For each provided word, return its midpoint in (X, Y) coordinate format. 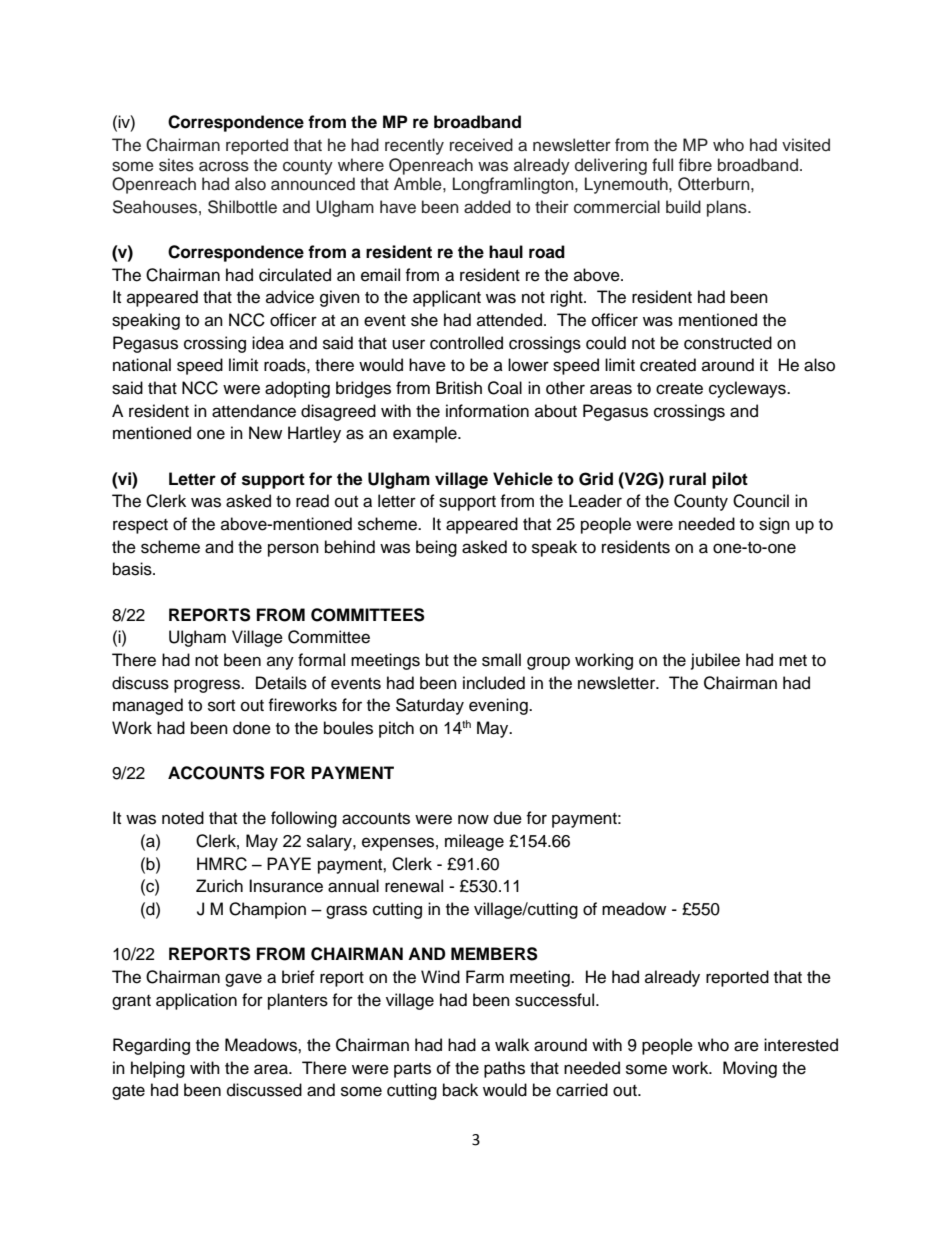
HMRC (222, 864)
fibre (695, 165)
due (508, 818)
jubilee (715, 661)
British (459, 388)
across (224, 166)
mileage (474, 842)
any (280, 663)
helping (158, 1069)
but (437, 660)
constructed (728, 343)
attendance (254, 411)
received (481, 145)
